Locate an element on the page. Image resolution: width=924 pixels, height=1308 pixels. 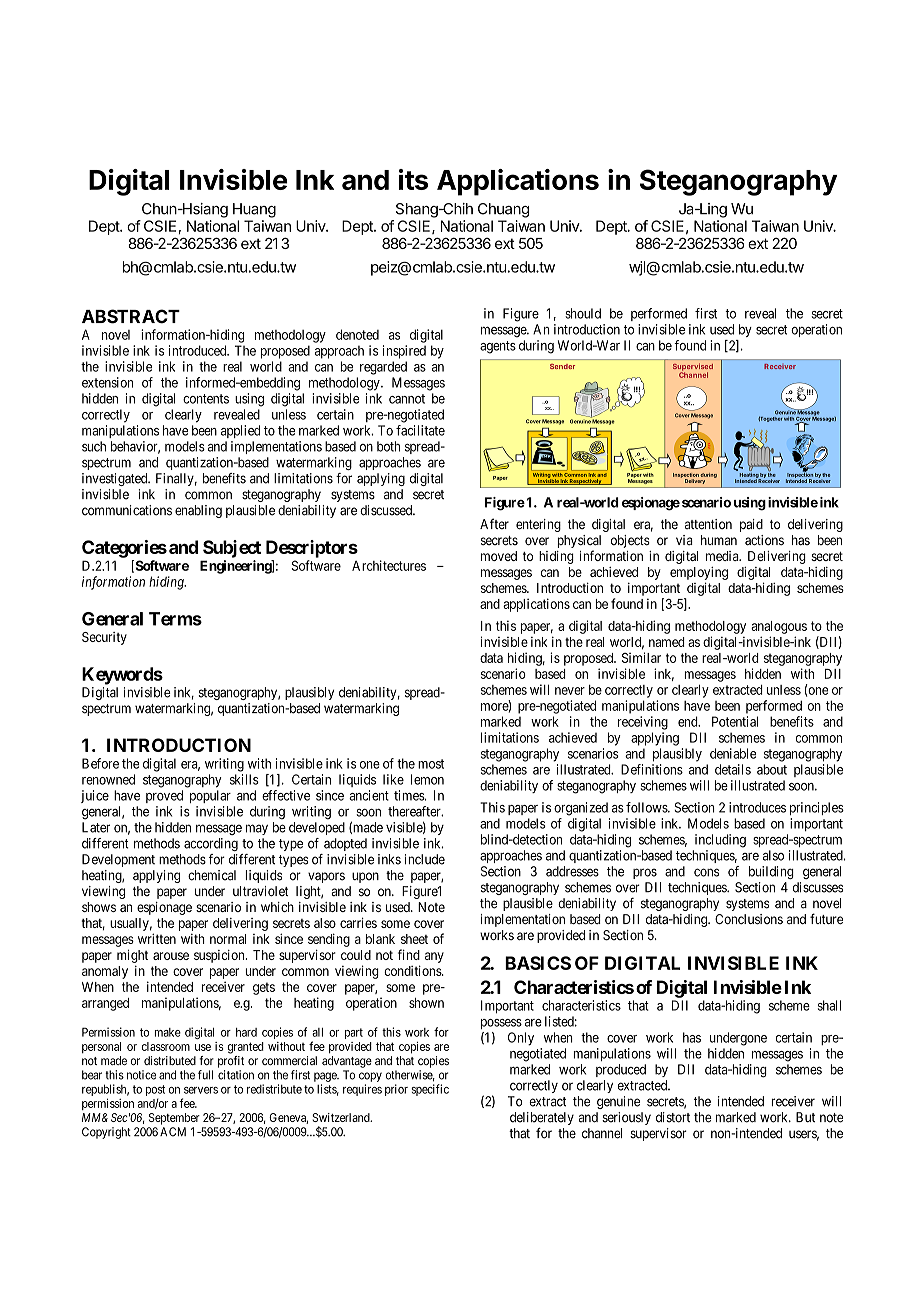
distort is located at coordinates (673, 1117).
